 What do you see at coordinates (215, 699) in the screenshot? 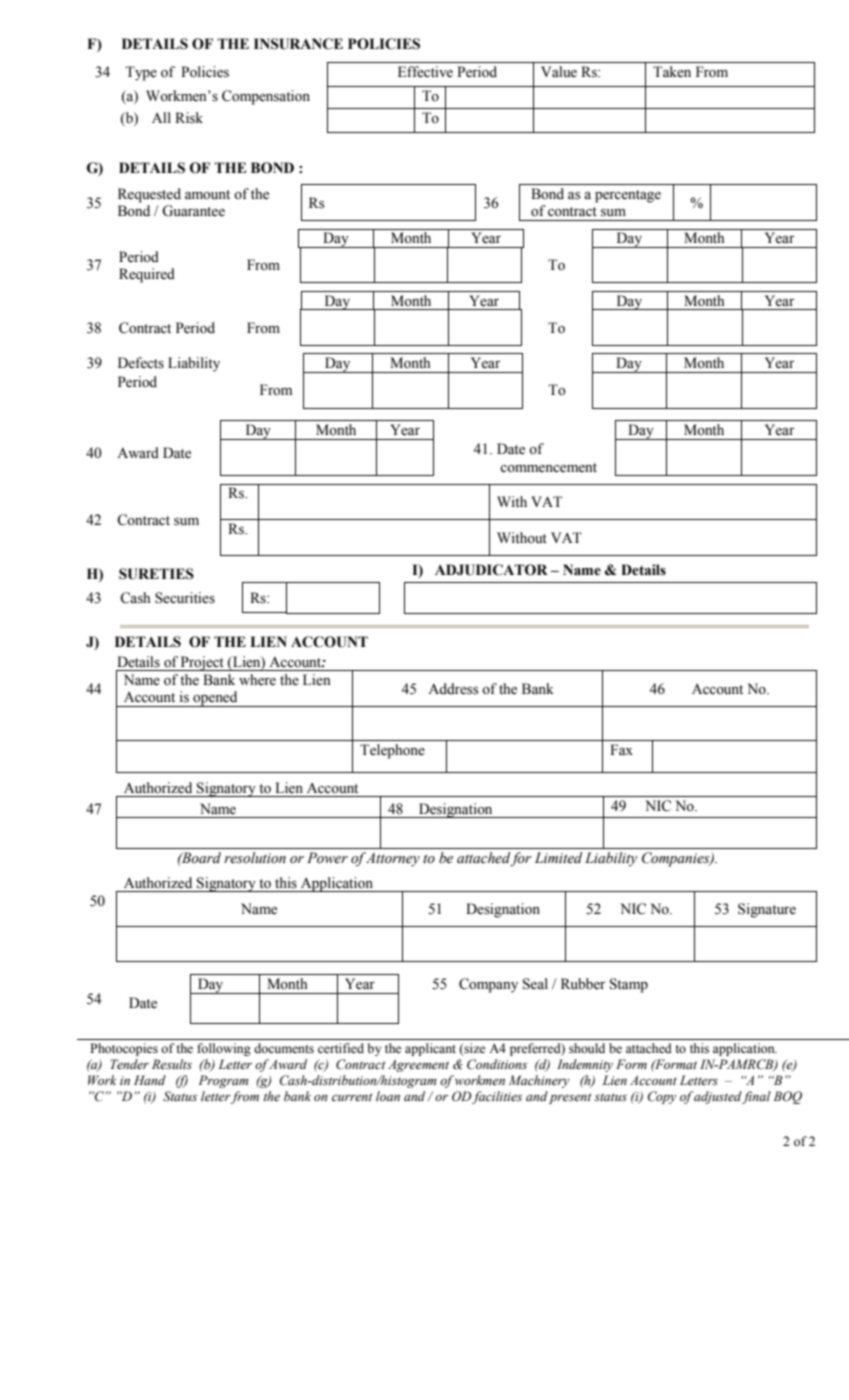
I see `opened` at bounding box center [215, 699].
